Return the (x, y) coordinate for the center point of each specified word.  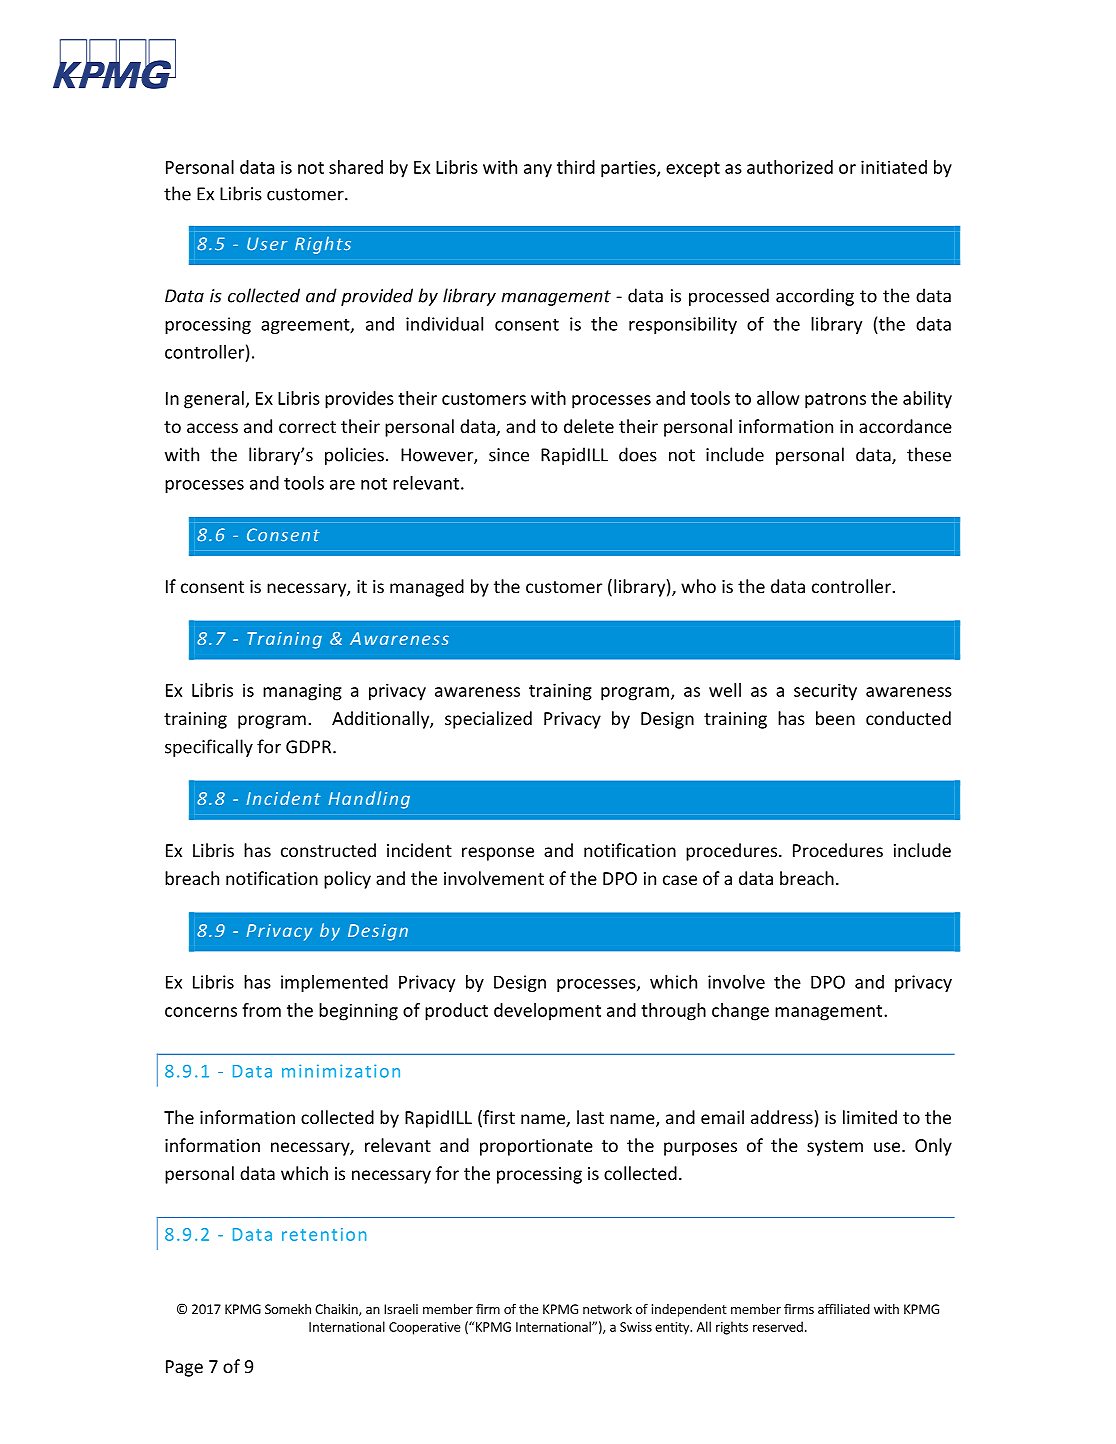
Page (184, 1368)
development (547, 1012)
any (538, 171)
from (261, 1010)
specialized (488, 720)
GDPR (310, 747)
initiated (894, 167)
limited (870, 1117)
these (929, 454)
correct (307, 427)
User (267, 244)
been (835, 718)
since (509, 455)
